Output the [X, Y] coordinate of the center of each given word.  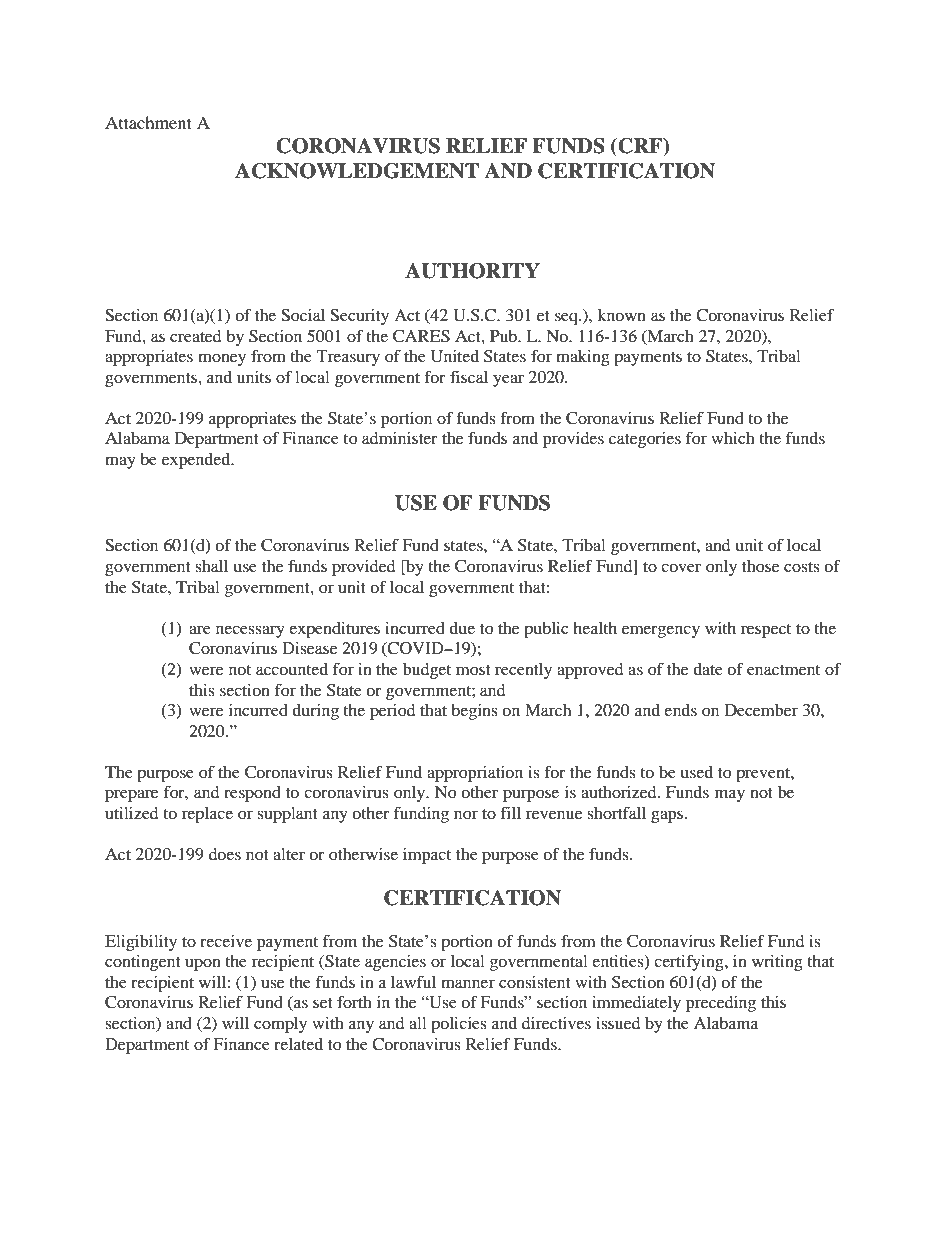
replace [207, 815]
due [462, 628]
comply [280, 1025]
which [733, 438]
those [760, 566]
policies [459, 1025]
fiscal [469, 376]
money [222, 359]
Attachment [148, 122]
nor [466, 814]
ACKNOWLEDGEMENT [357, 171]
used [697, 772]
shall [211, 566]
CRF [640, 147]
